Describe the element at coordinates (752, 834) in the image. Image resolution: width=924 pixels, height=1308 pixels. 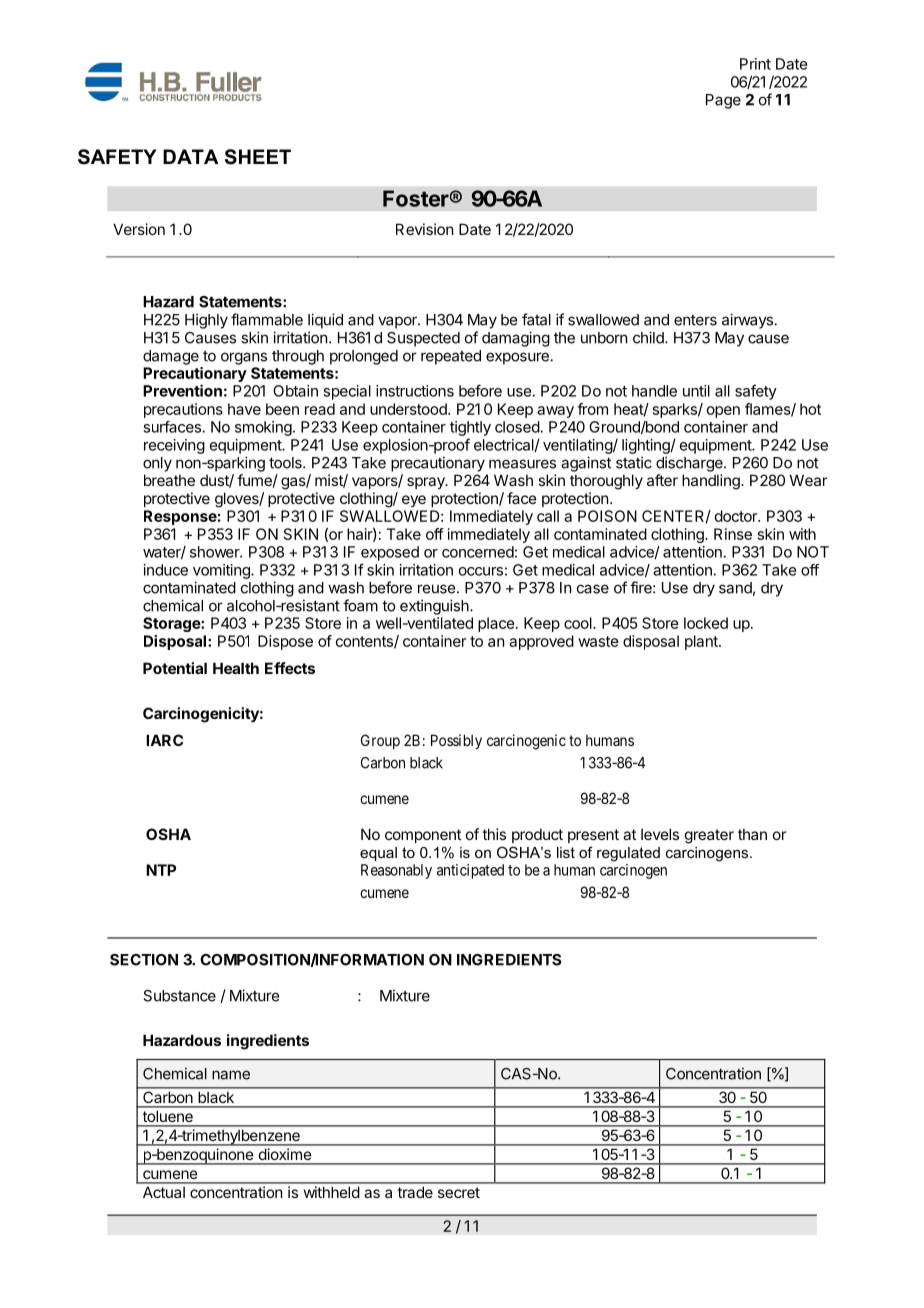
I see `than` at that location.
